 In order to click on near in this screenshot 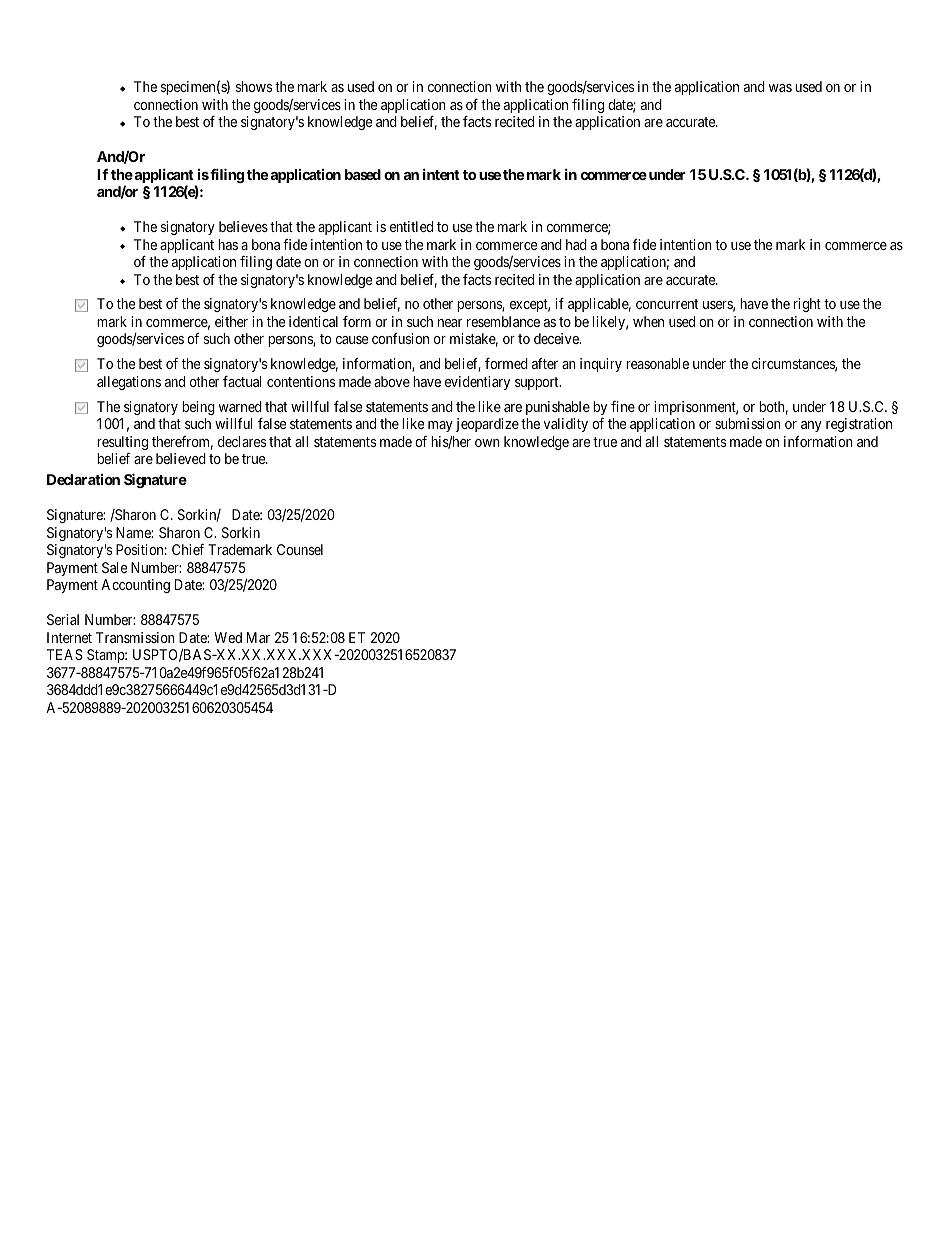, I will do `click(450, 323)`.
